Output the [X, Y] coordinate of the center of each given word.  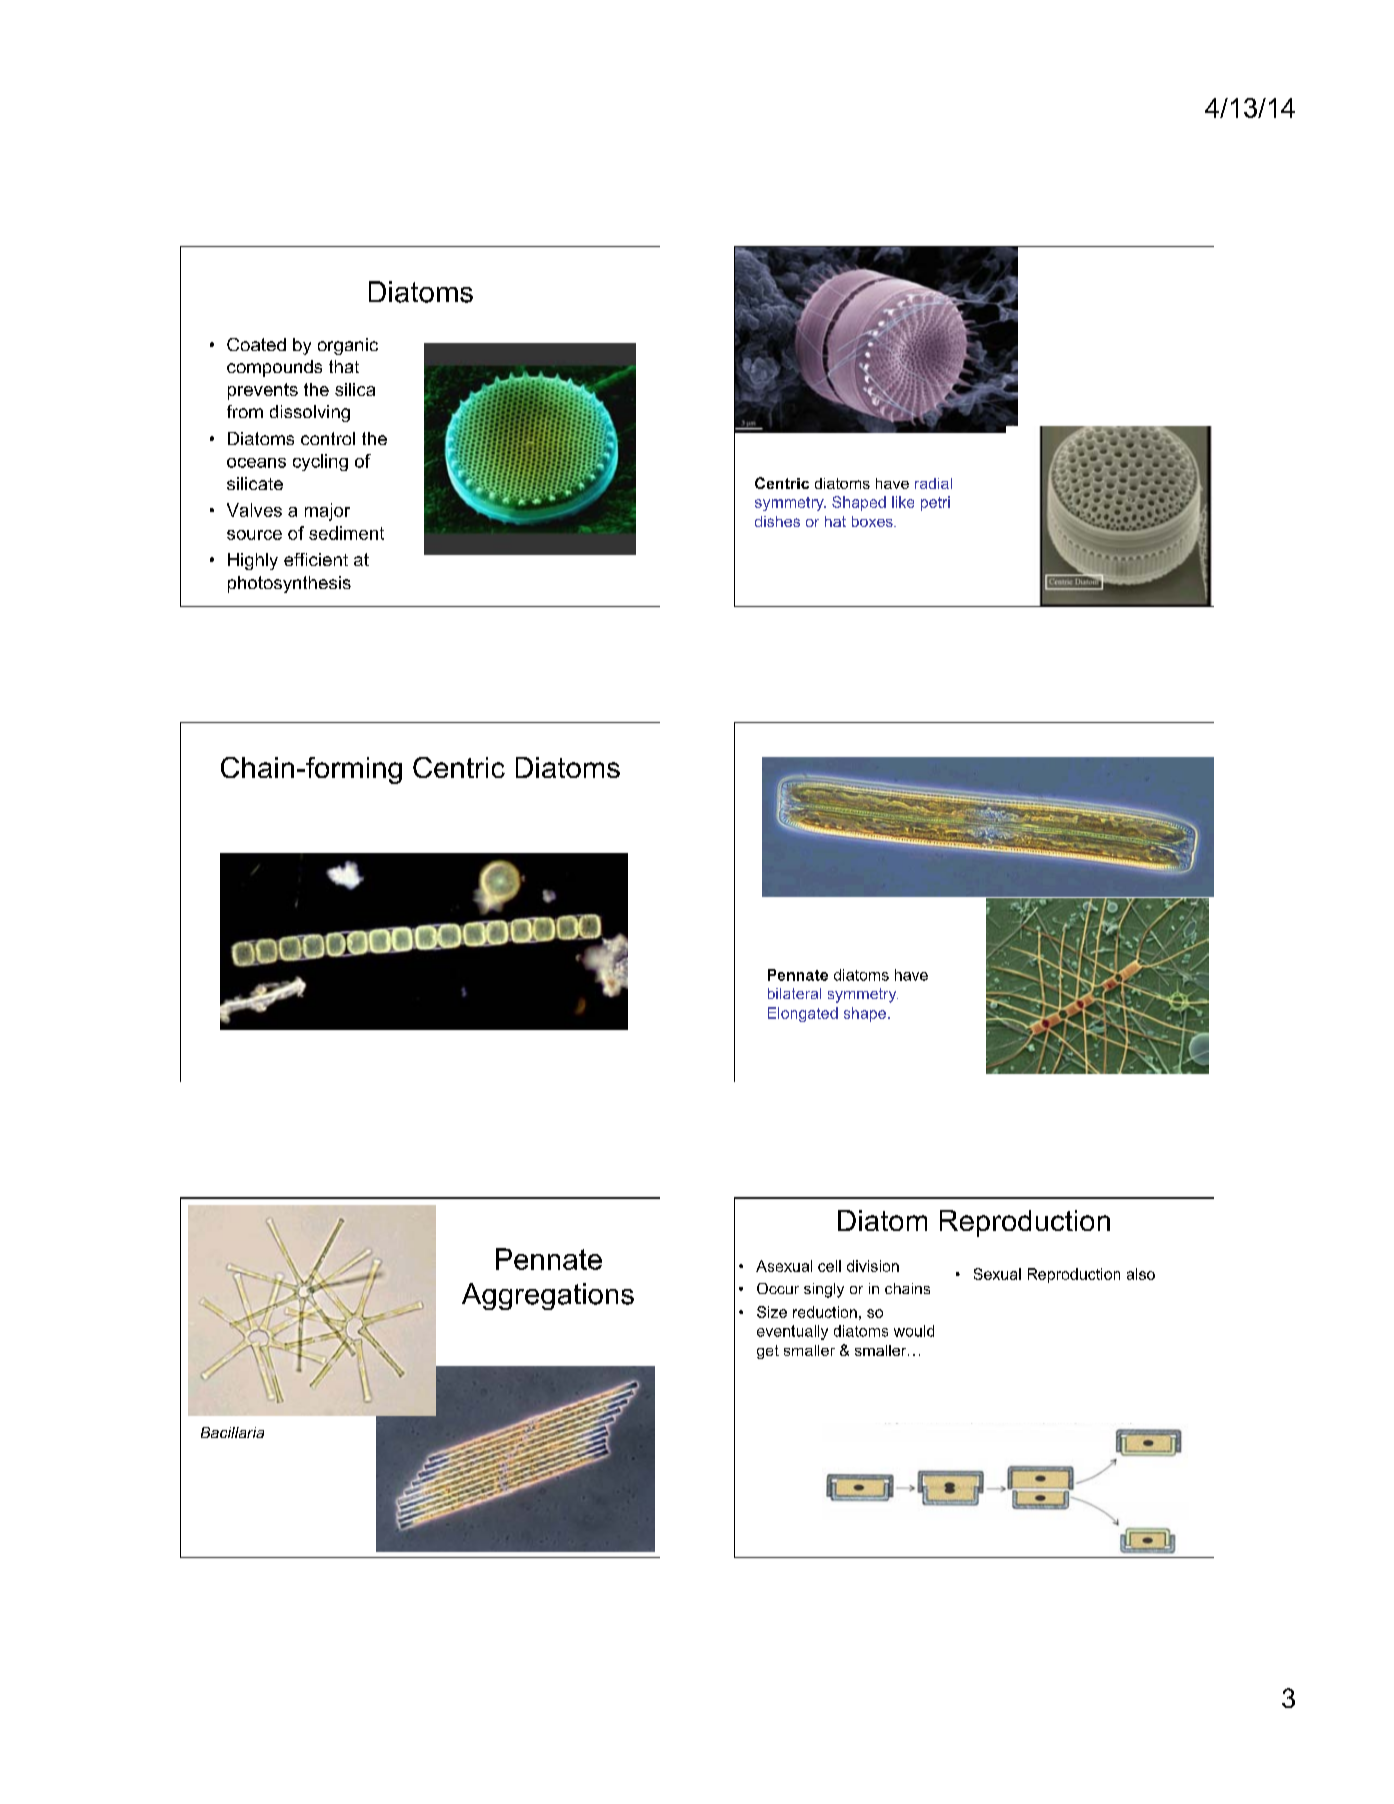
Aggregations [548, 1296]
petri [935, 503]
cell [829, 1266]
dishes [777, 521]
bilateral [794, 993]
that [344, 366]
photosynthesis [289, 584]
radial [933, 483]
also [1141, 1274]
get [768, 1352]
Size [772, 1312]
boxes [873, 521]
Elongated [803, 1014]
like [903, 502]
